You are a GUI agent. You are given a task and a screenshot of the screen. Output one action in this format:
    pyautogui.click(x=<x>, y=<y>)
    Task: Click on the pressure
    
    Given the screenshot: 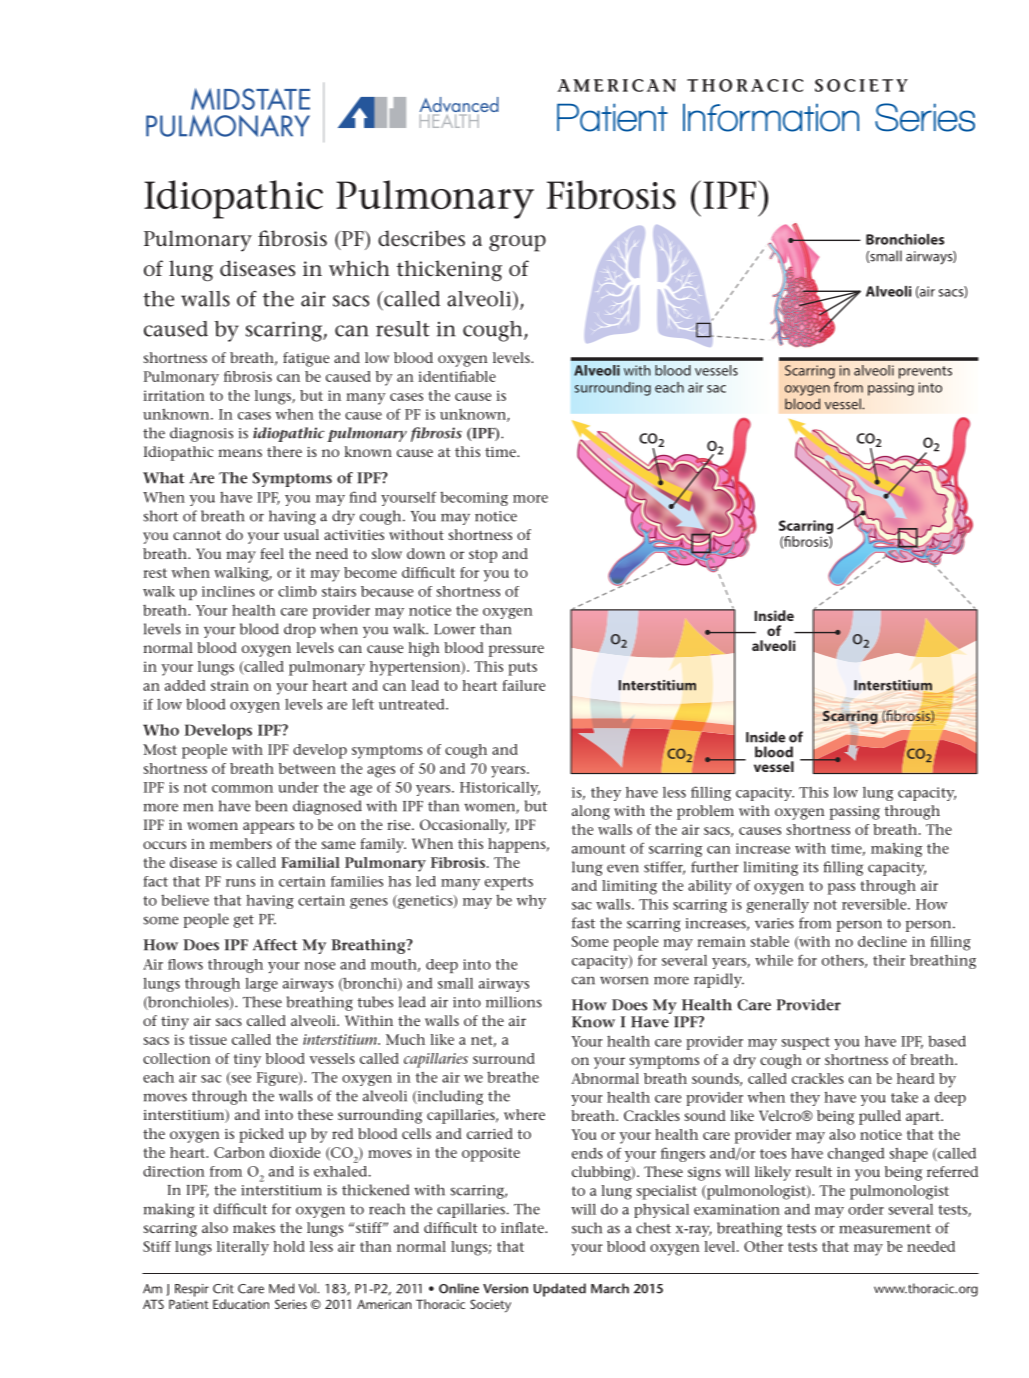 What is the action you would take?
    pyautogui.click(x=516, y=651)
